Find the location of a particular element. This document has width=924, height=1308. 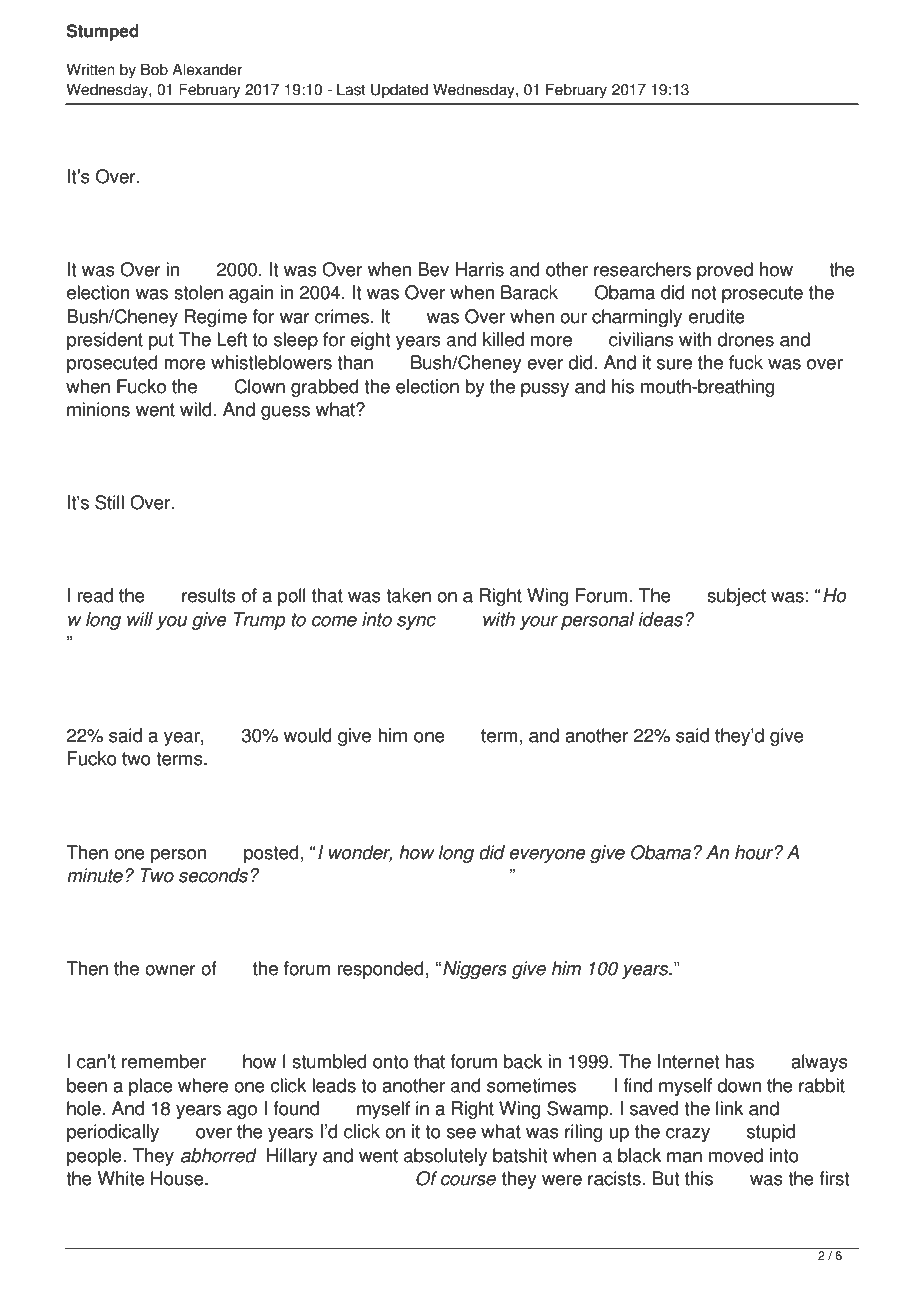

proved is located at coordinates (725, 271).
